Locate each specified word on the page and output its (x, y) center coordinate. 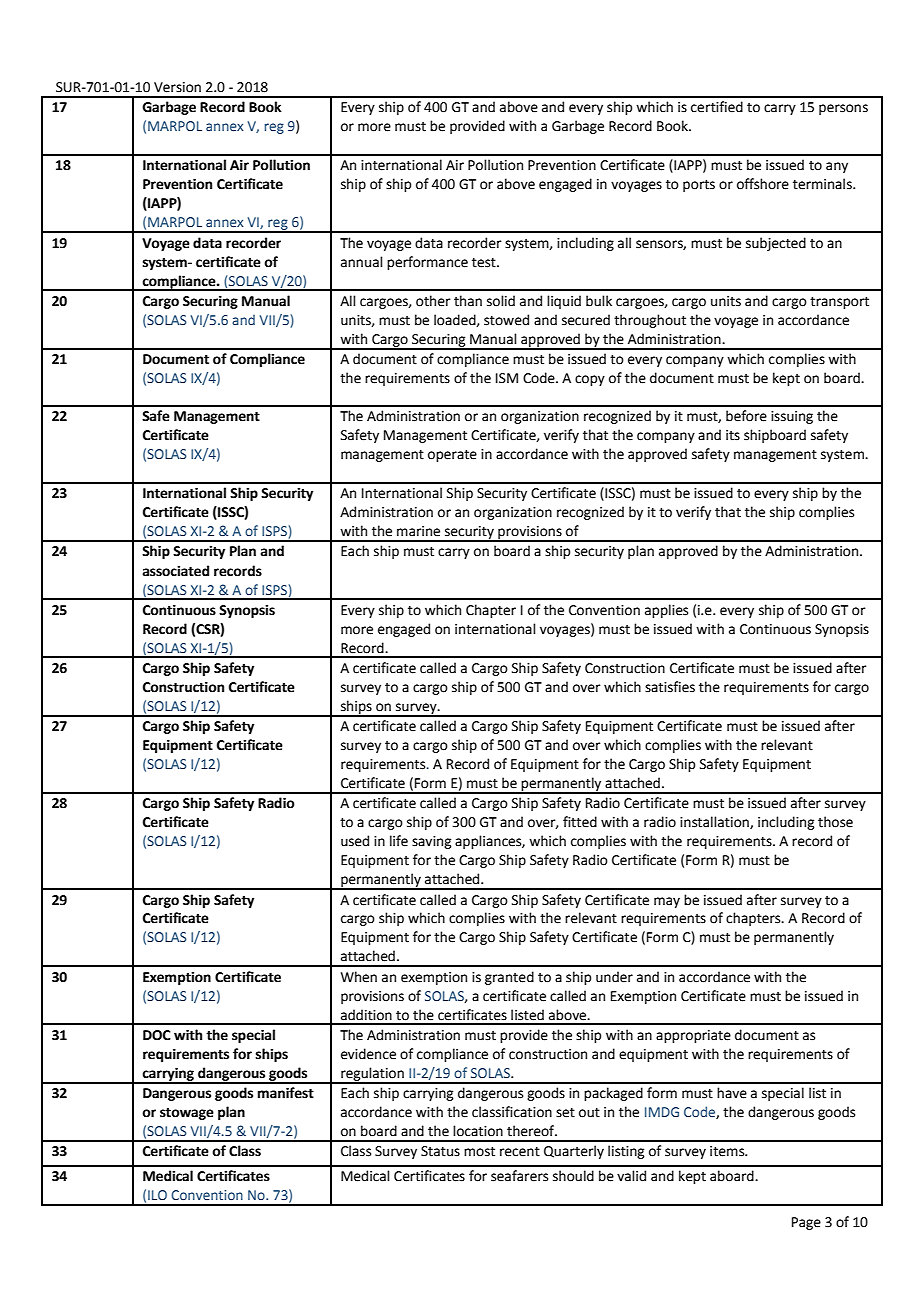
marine (418, 531)
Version (177, 87)
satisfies (670, 687)
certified (717, 107)
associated (175, 571)
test (485, 263)
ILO (157, 1195)
